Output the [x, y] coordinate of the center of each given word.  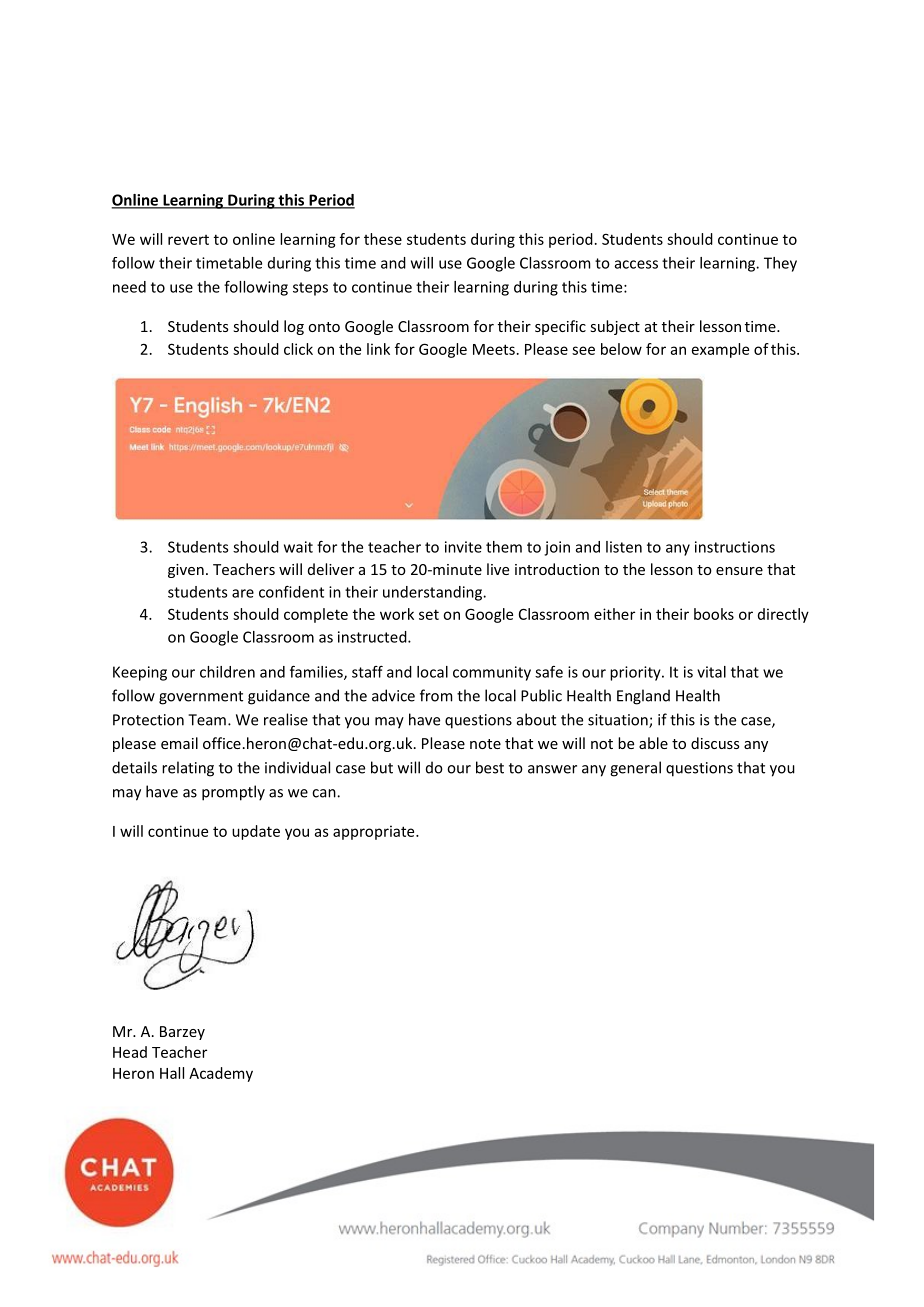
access [636, 264]
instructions [735, 547]
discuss [715, 743]
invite [463, 547]
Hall [172, 1073]
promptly [233, 793]
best [490, 767]
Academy [221, 1074]
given [186, 571]
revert [188, 240]
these [383, 239]
